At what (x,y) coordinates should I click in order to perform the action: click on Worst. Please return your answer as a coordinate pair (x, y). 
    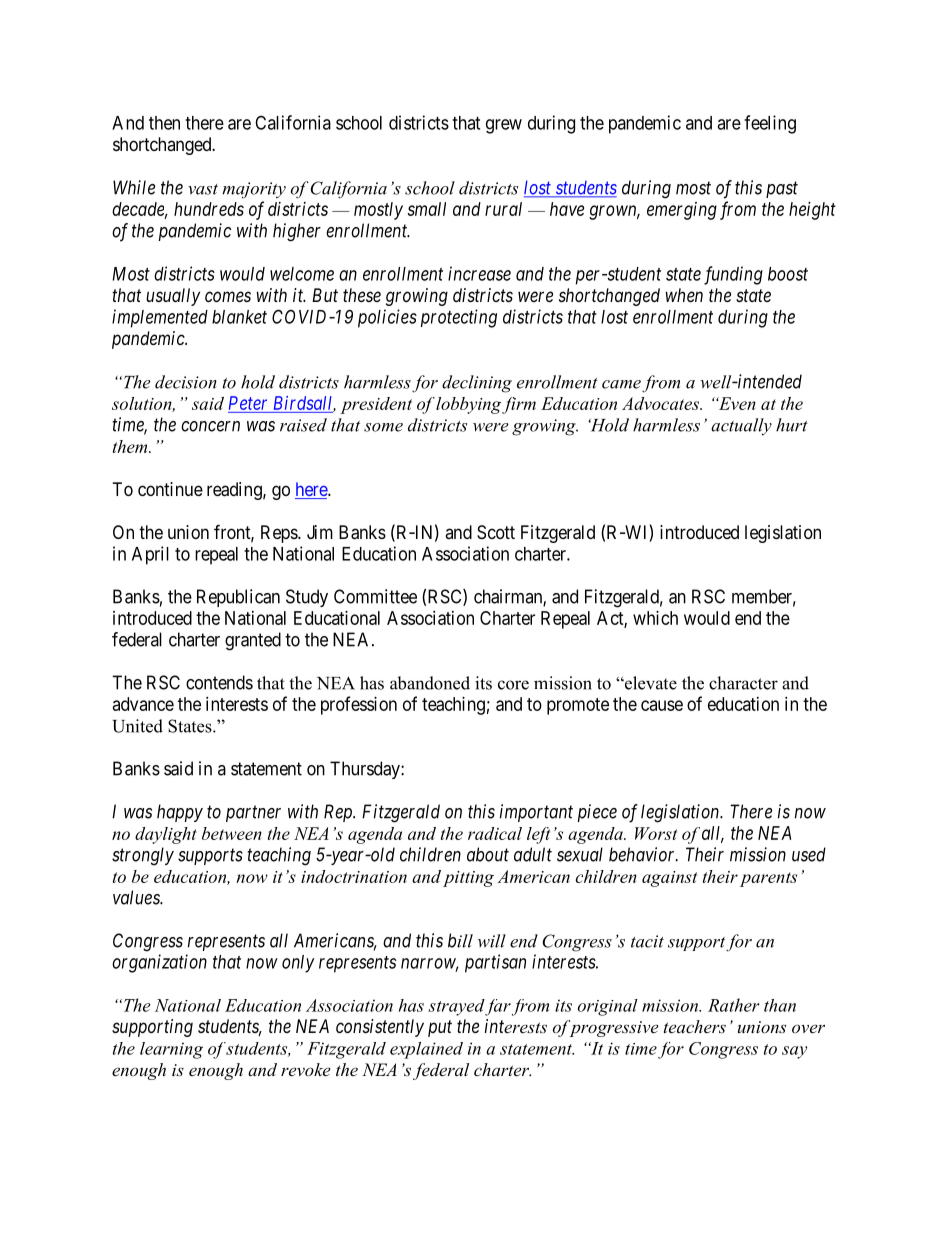
    Looking at the image, I should click on (656, 833).
